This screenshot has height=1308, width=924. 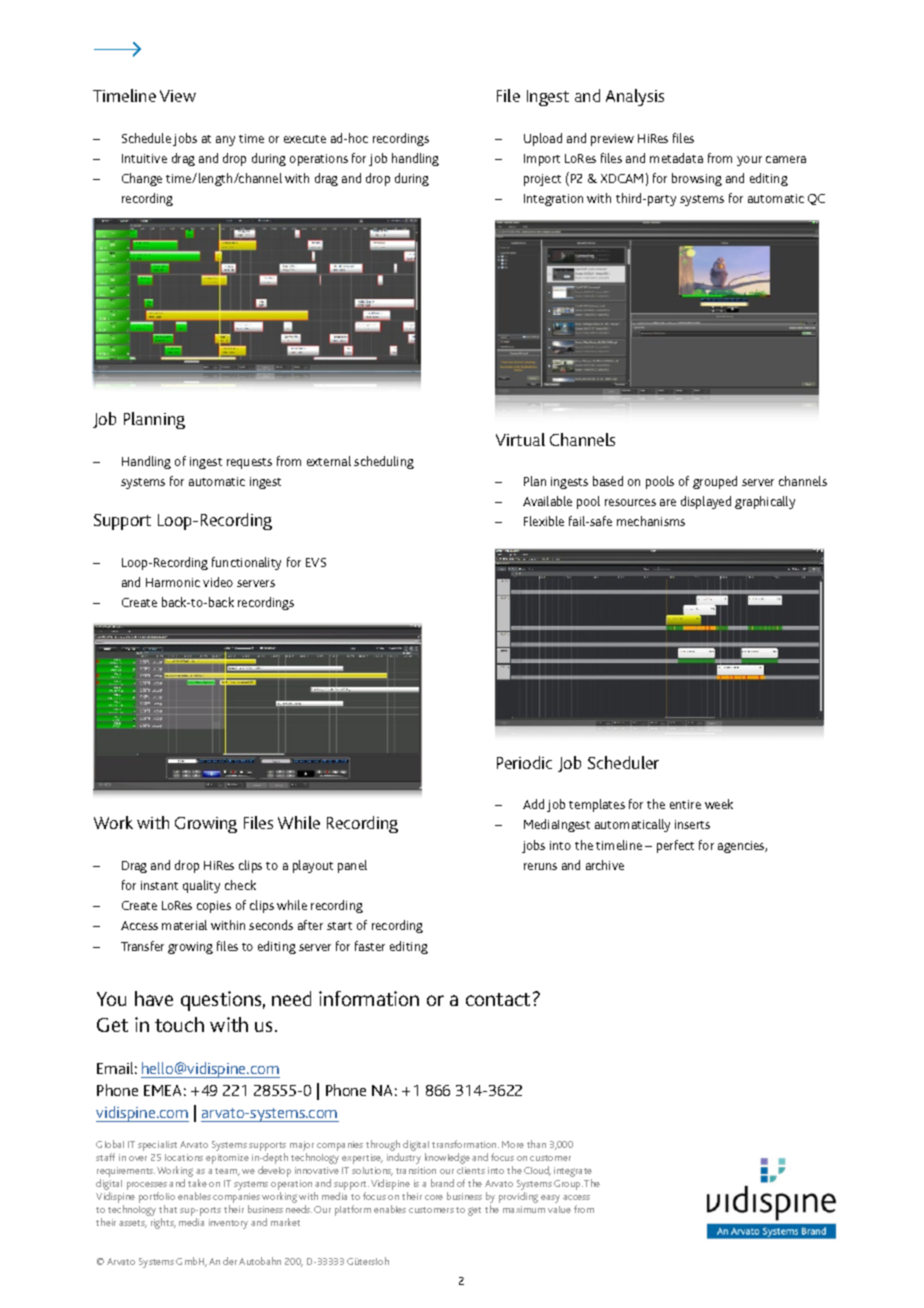 What do you see at coordinates (543, 139) in the screenshot?
I see `Upload` at bounding box center [543, 139].
